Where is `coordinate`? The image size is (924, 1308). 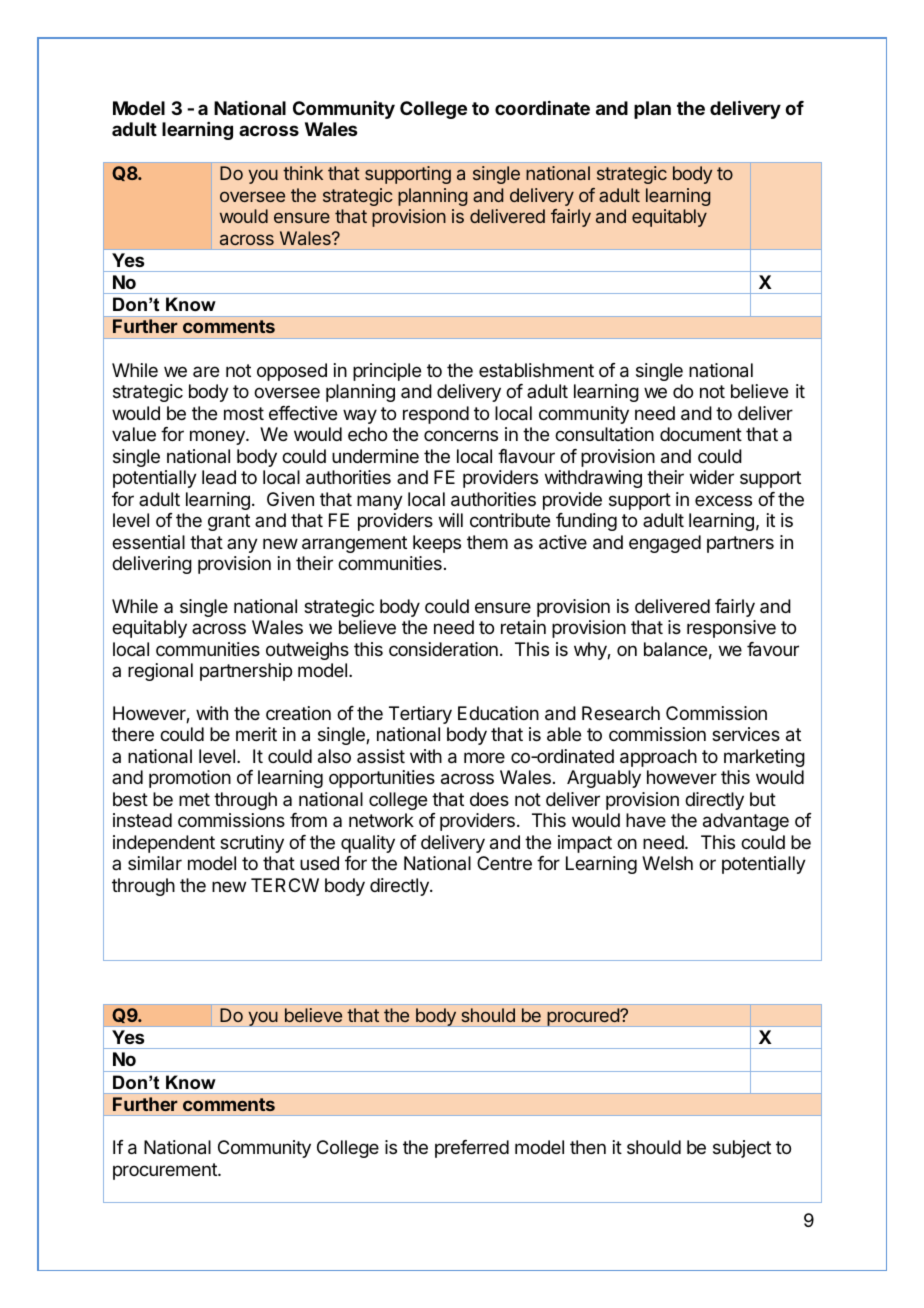 coordinate is located at coordinates (542, 108).
